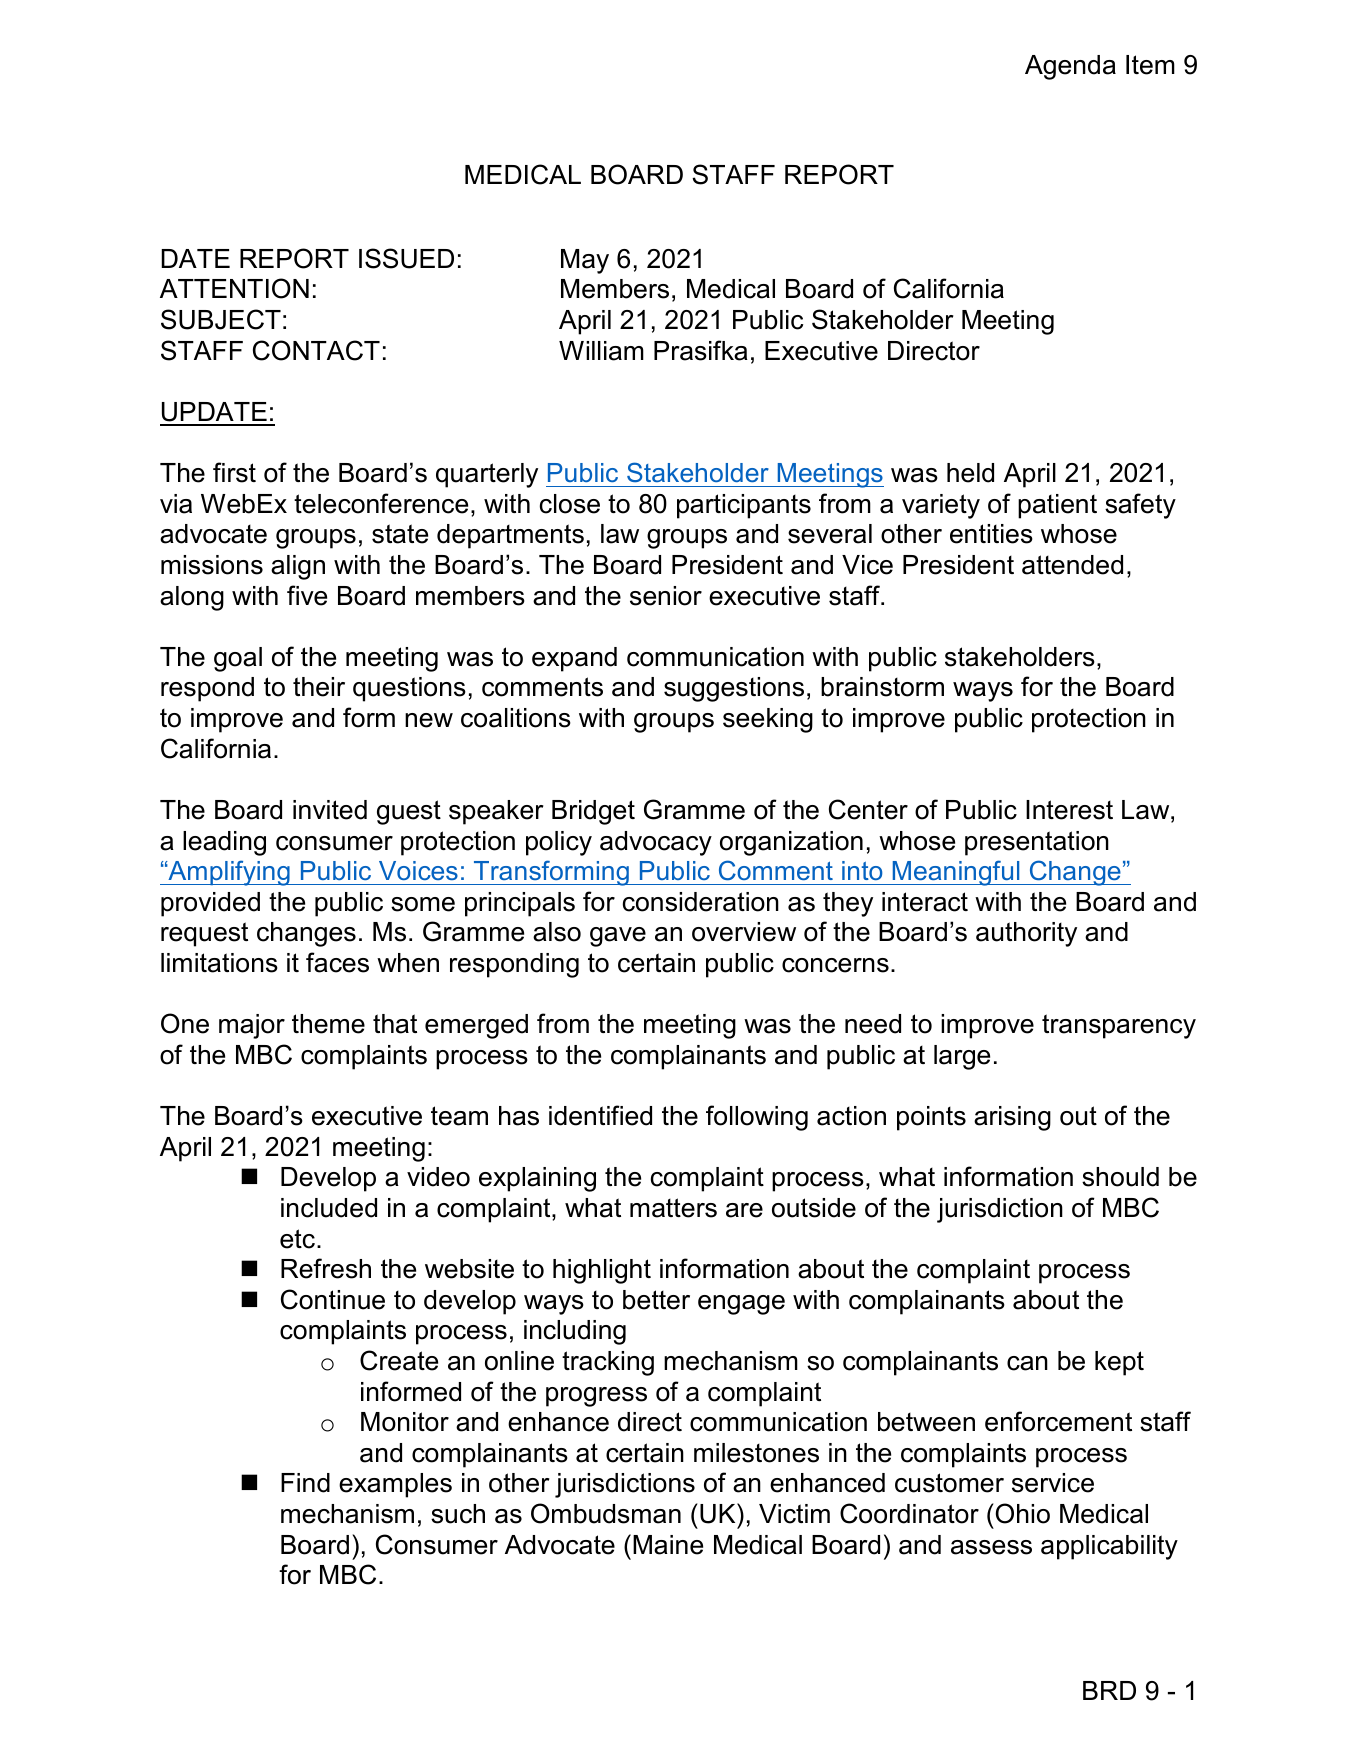  Describe the element at coordinates (406, 258) in the image. I see `ISSUED` at that location.
